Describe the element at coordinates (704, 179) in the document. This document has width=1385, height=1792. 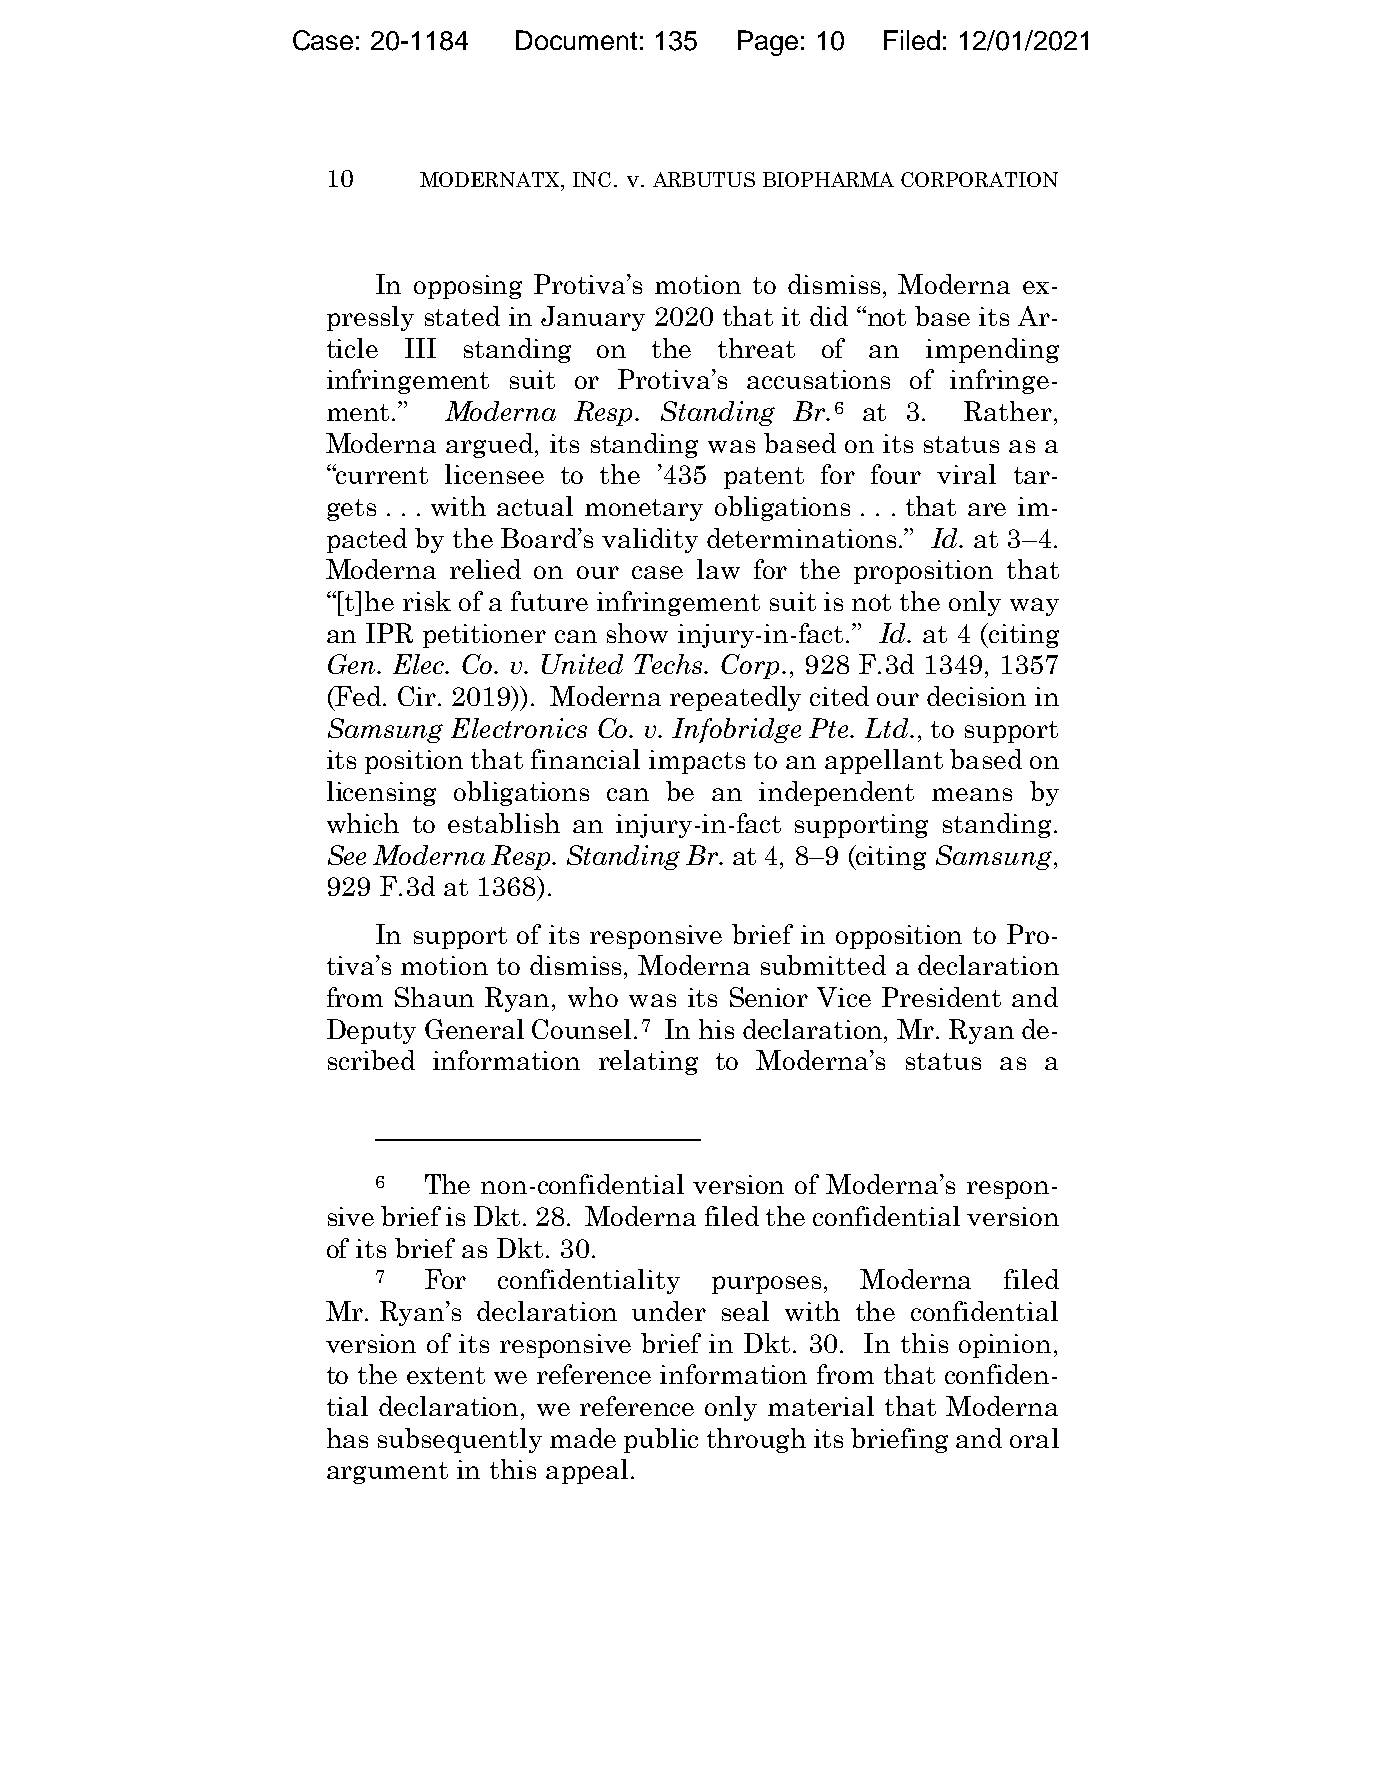
I see `ARBUTUS` at that location.
